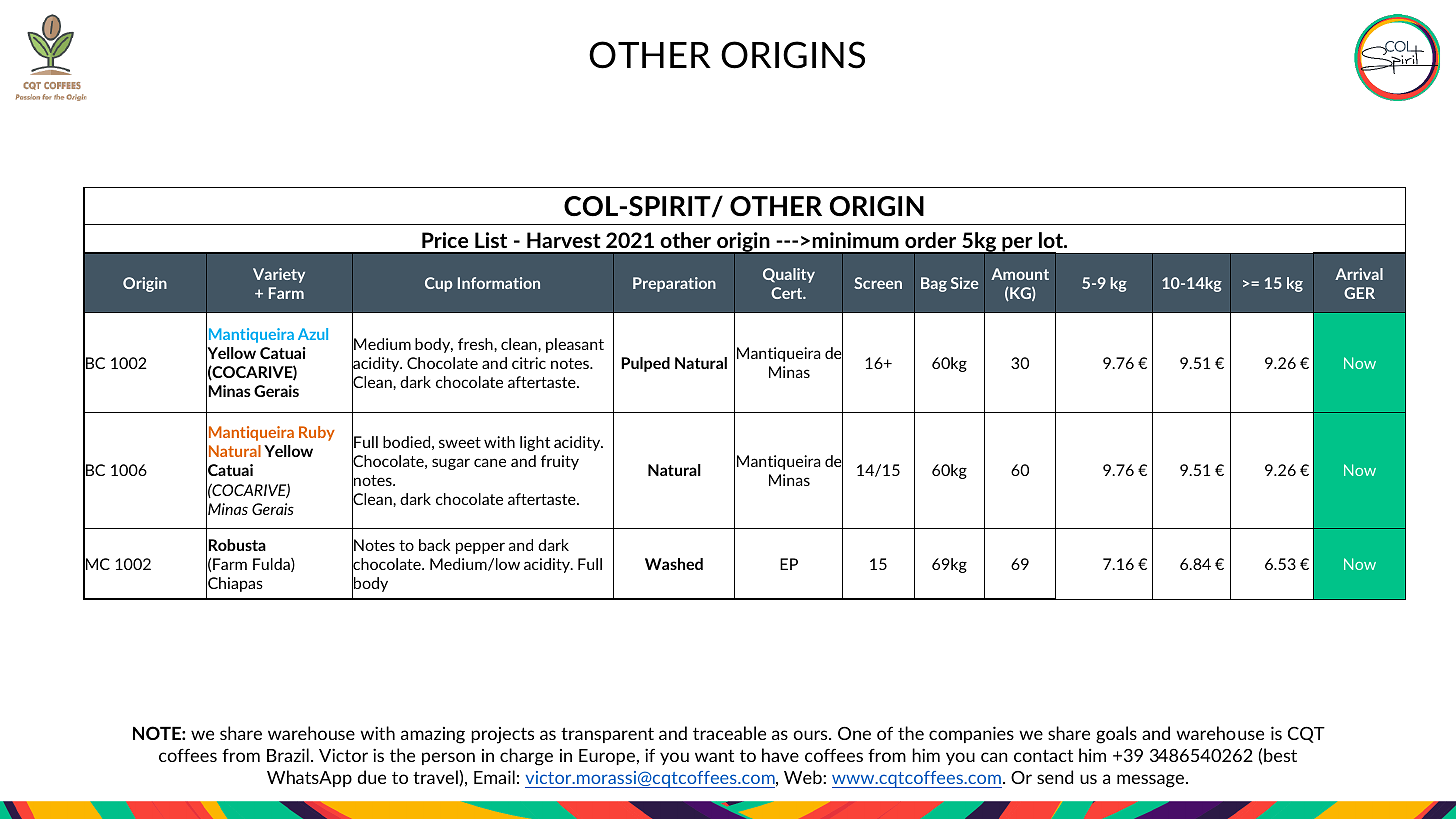 The width and height of the page is (1456, 819). What do you see at coordinates (451, 464) in the page?
I see `sugar` at bounding box center [451, 464].
